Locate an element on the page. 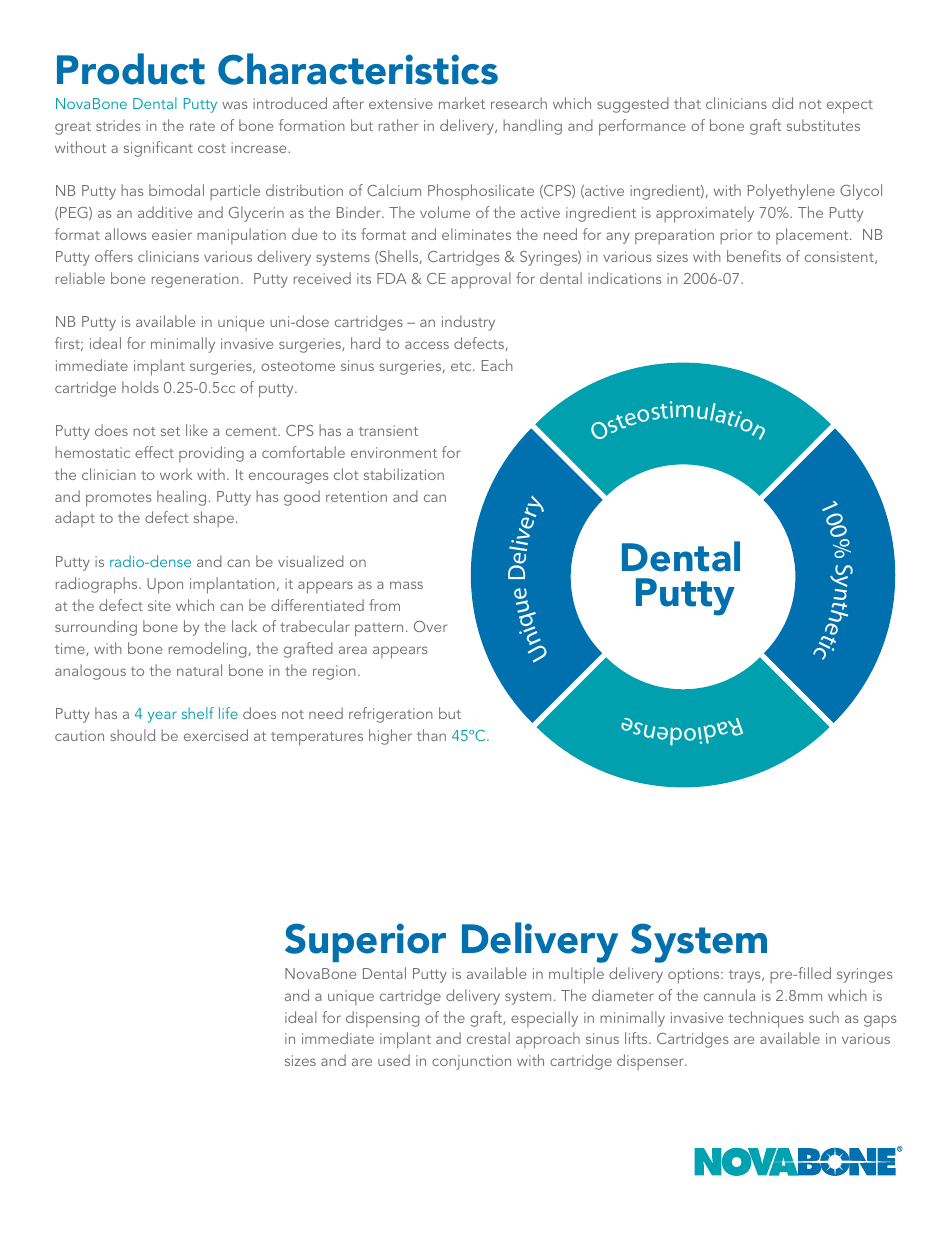  did is located at coordinates (782, 103).
